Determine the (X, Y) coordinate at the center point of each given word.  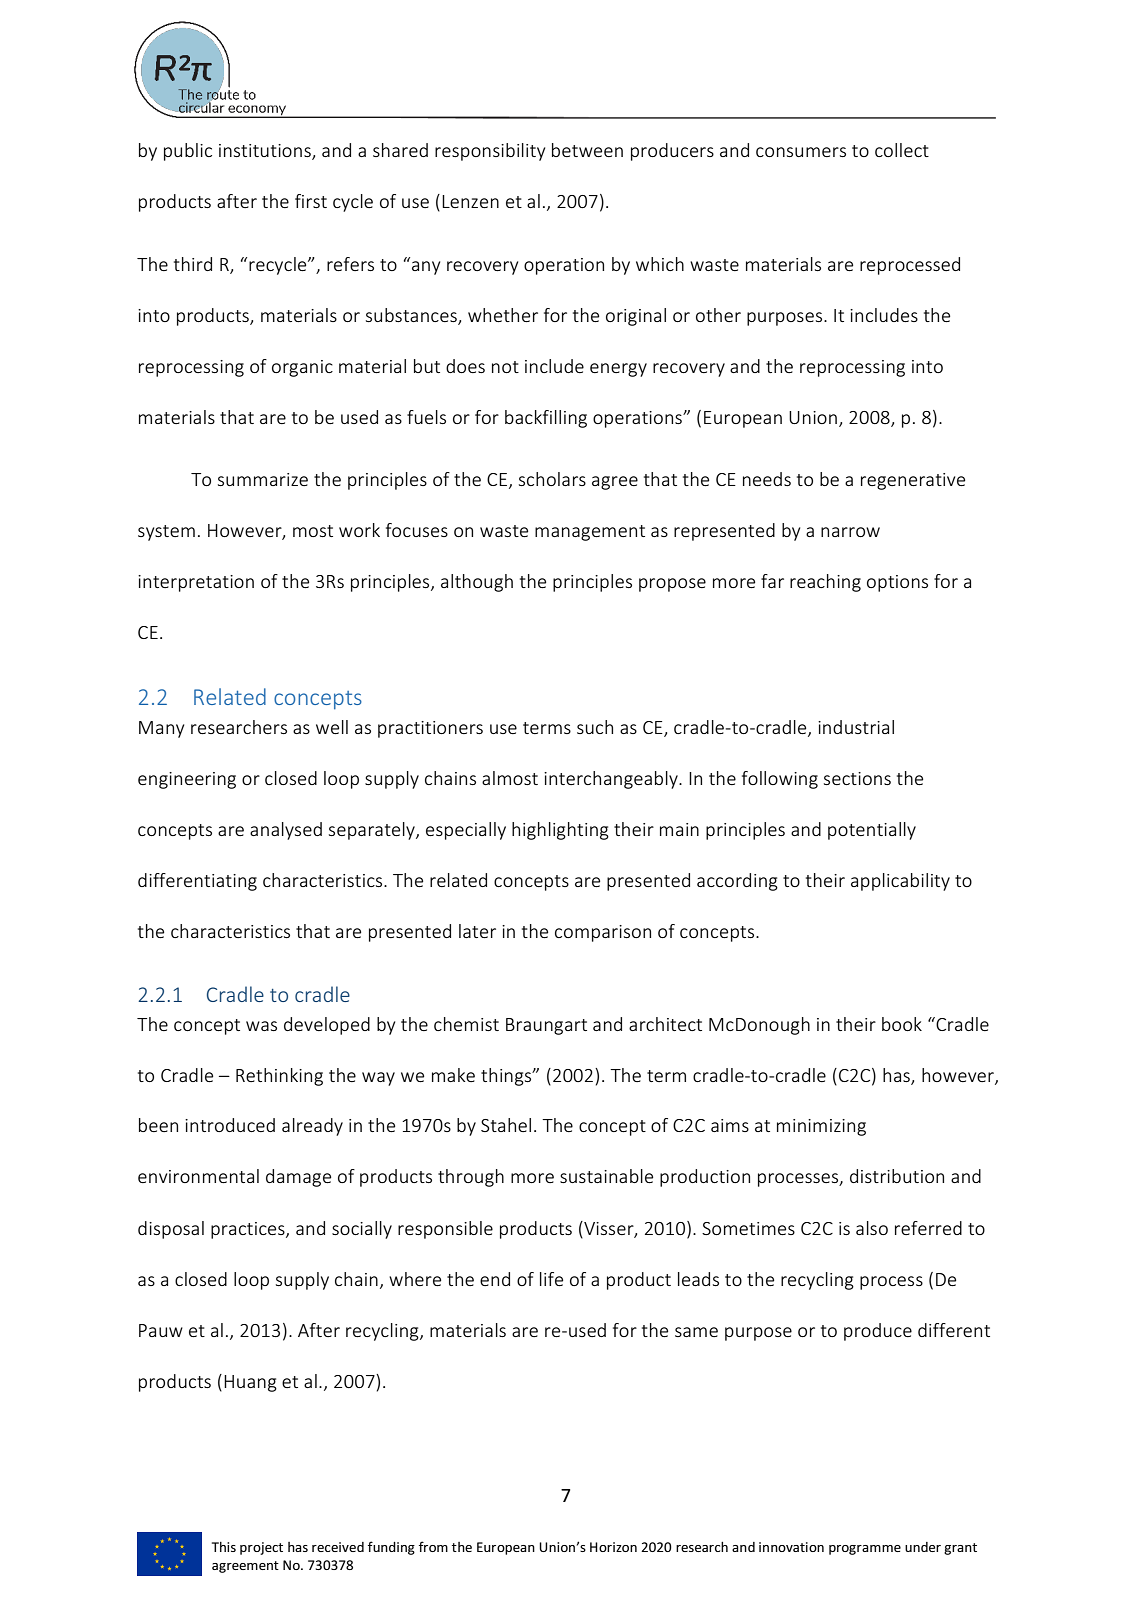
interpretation (196, 583)
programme (865, 1550)
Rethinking (279, 1077)
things (507, 1077)
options (897, 583)
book (902, 1024)
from (433, 1546)
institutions (266, 152)
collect (902, 150)
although (477, 583)
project (261, 1548)
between (587, 150)
